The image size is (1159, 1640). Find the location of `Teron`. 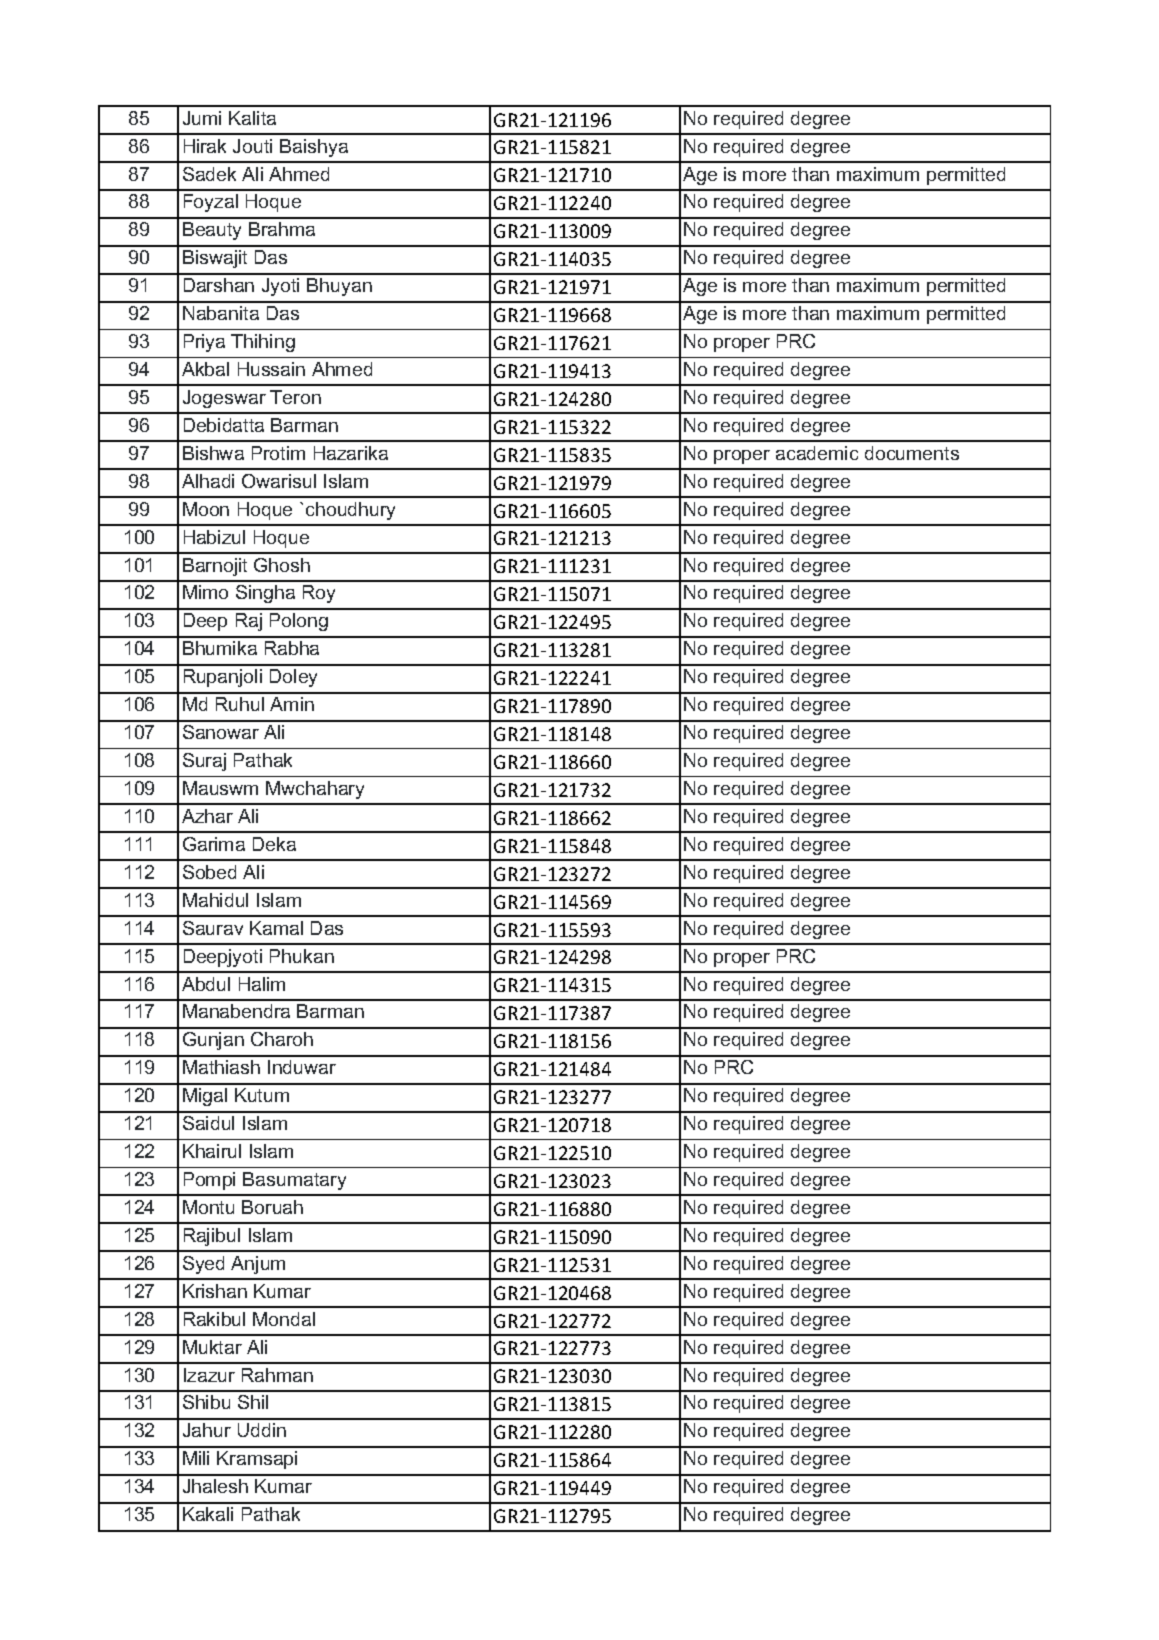

Teron is located at coordinates (295, 397).
